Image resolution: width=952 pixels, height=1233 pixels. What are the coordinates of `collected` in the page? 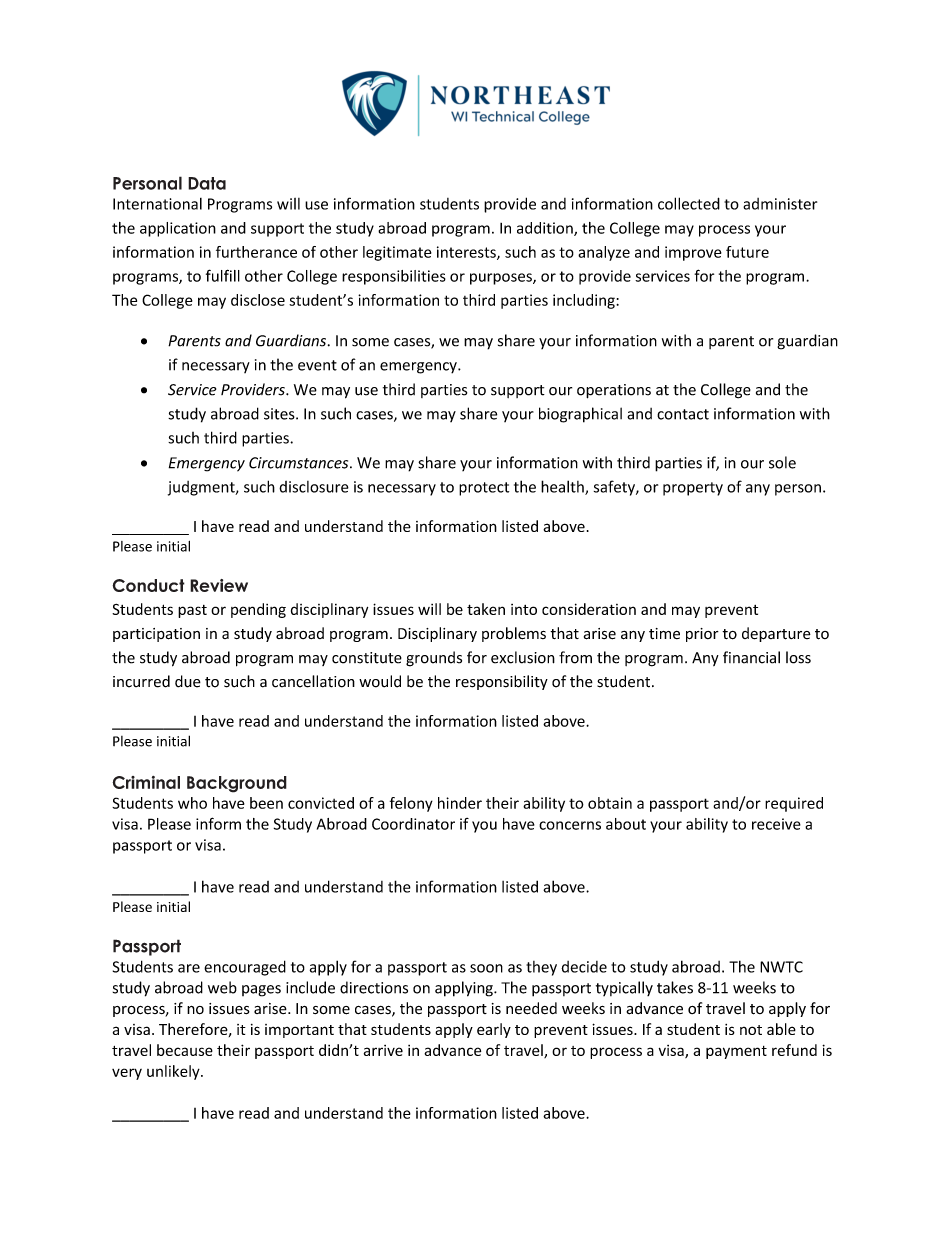 It's located at (689, 203).
